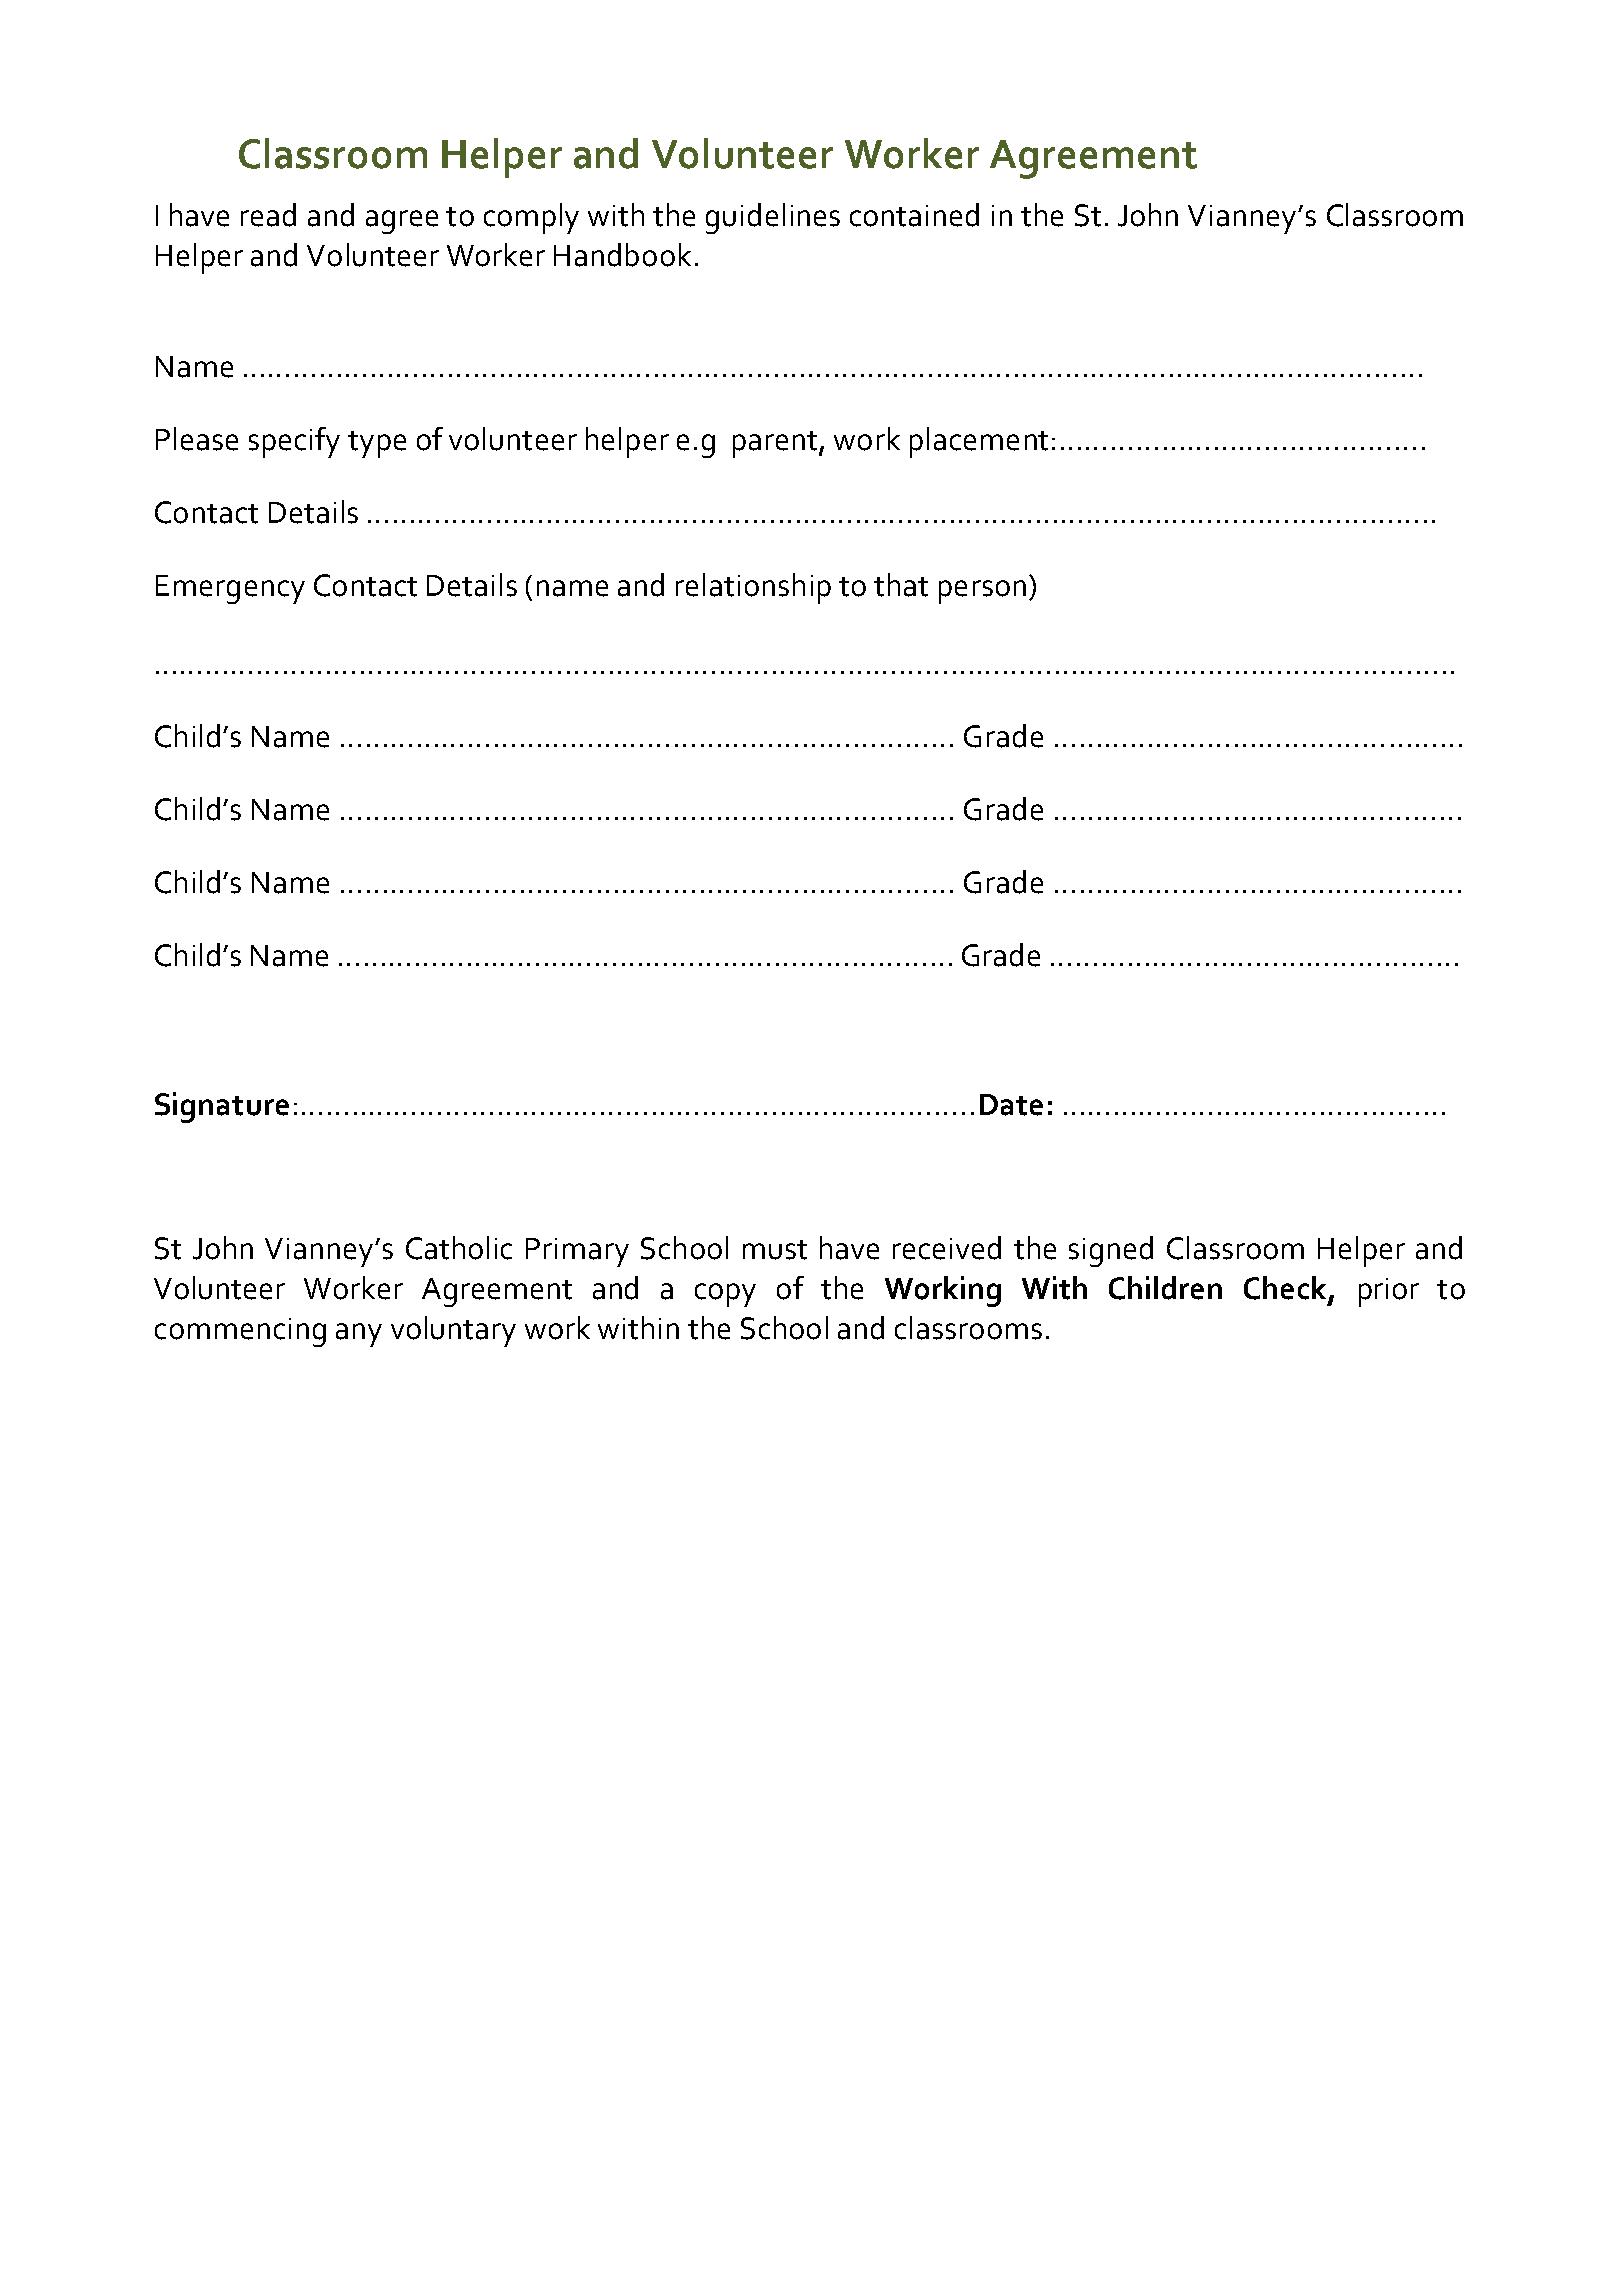 The height and width of the screenshot is (2279, 1613). What do you see at coordinates (459, 1248) in the screenshot?
I see `Catholic` at bounding box center [459, 1248].
